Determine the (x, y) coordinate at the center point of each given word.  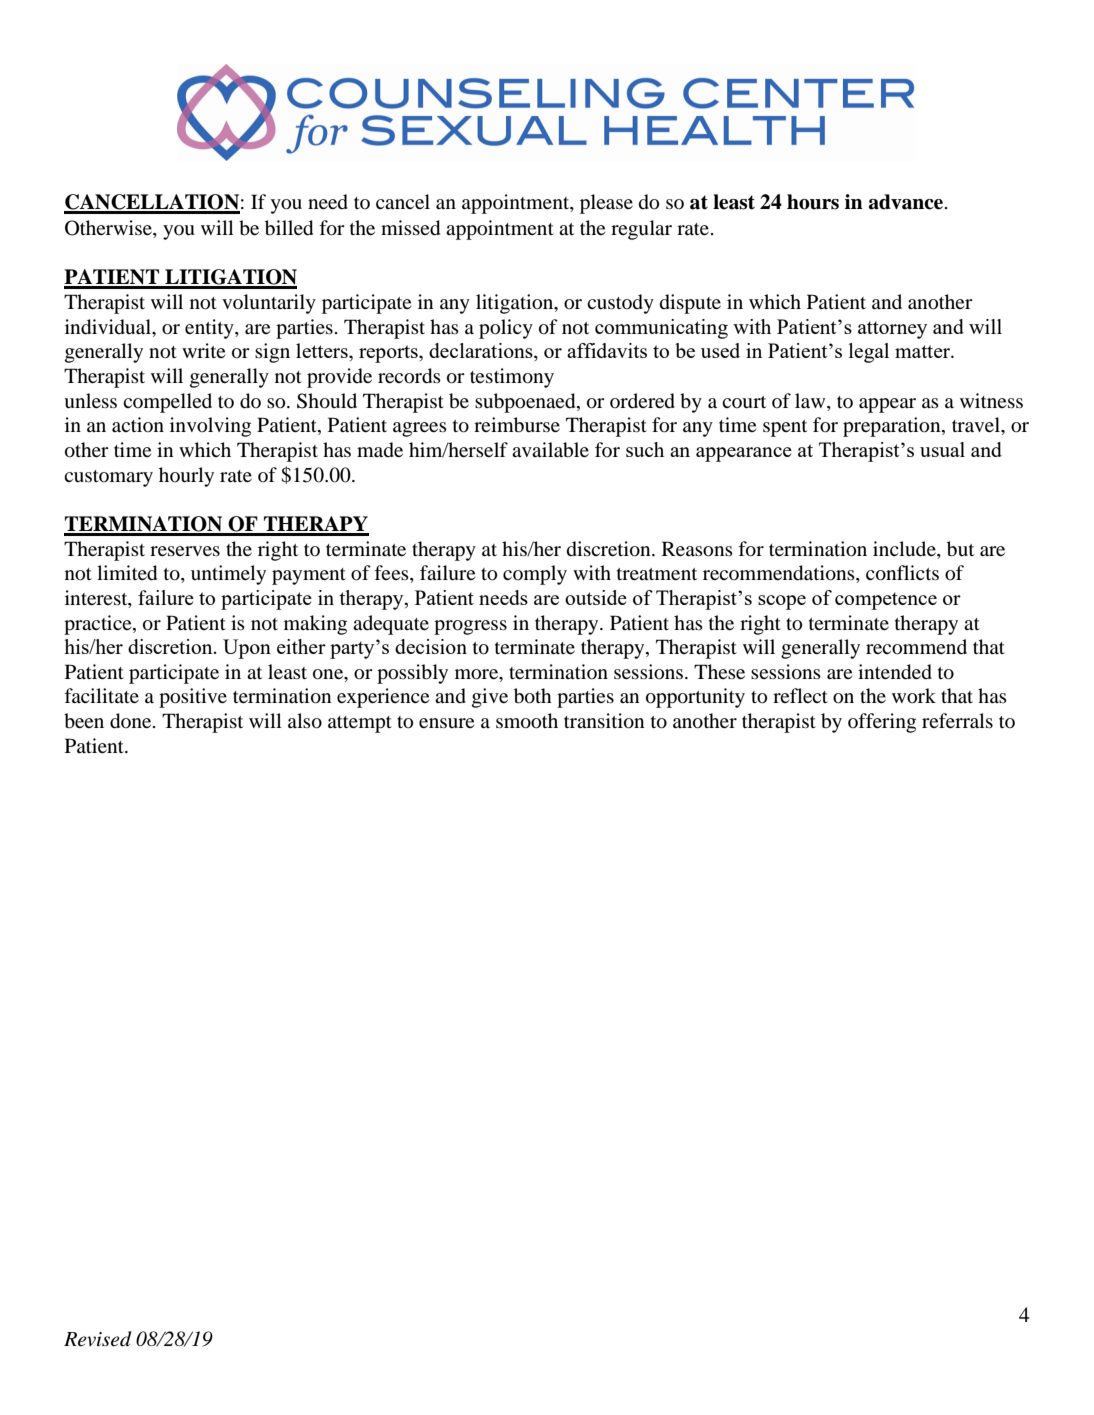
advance (906, 202)
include (905, 548)
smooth (527, 721)
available (550, 450)
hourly (186, 477)
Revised (98, 1339)
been (84, 721)
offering (882, 723)
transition (604, 721)
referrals (957, 720)
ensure (446, 723)
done (132, 721)
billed (289, 228)
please (606, 204)
